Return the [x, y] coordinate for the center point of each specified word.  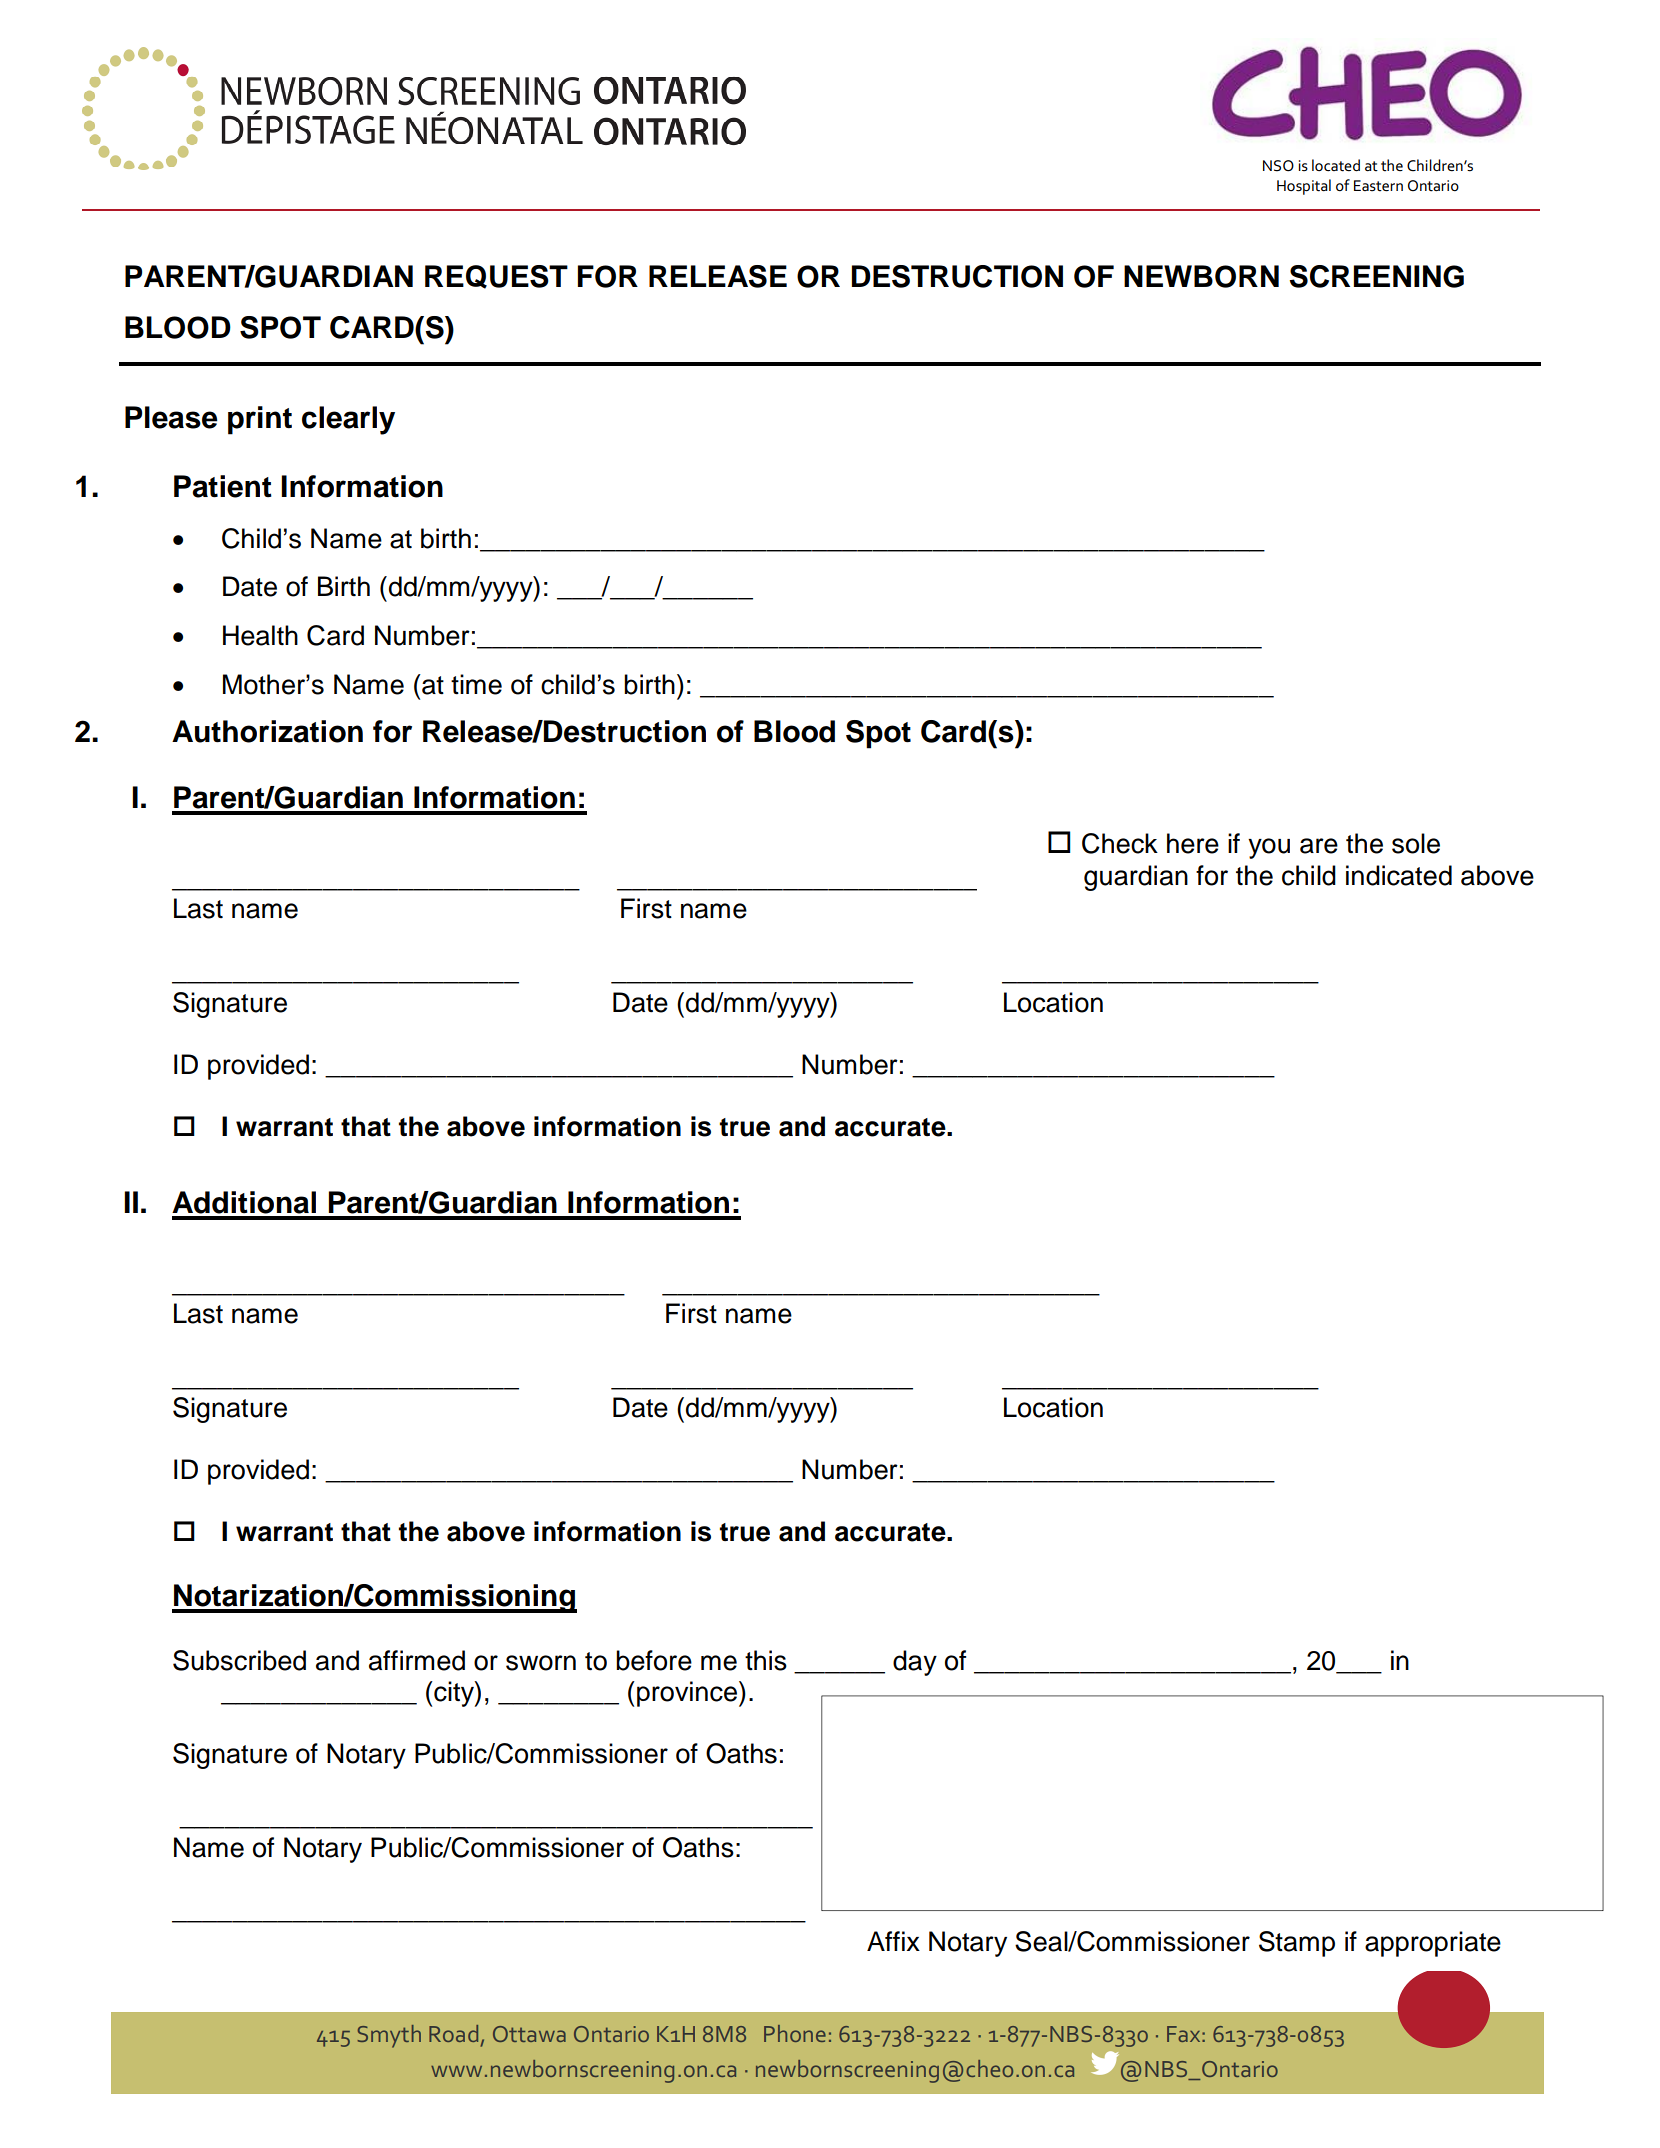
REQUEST [496, 277]
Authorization [267, 731]
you [1269, 848]
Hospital [1304, 187]
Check [1120, 843]
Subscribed [239, 1660]
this [766, 1660]
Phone [795, 2033]
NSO [1278, 166]
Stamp [1297, 1944]
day [915, 1663]
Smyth [389, 2036]
